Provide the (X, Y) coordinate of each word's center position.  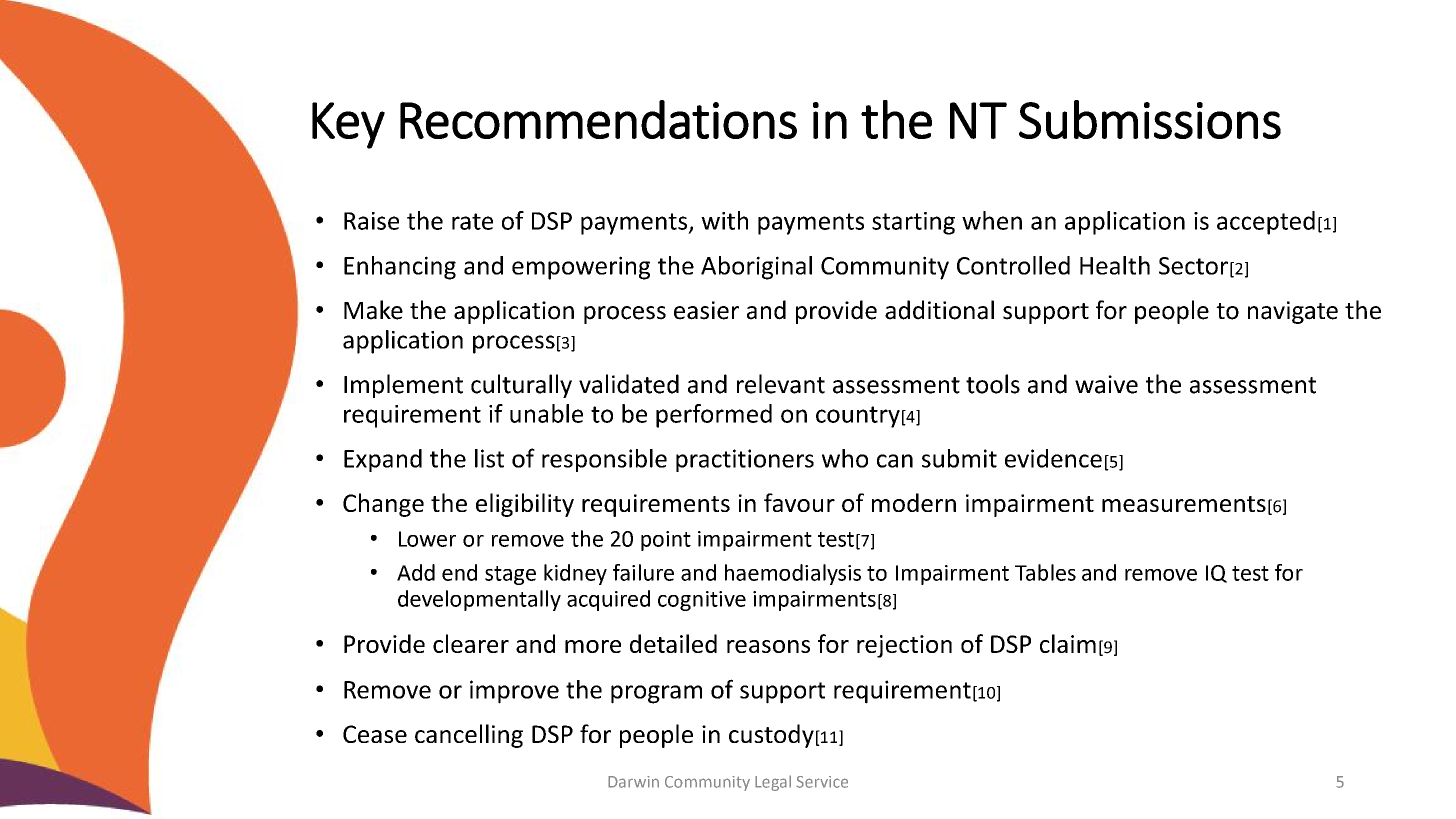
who (845, 458)
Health (1115, 265)
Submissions (1150, 119)
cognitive (702, 601)
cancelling (469, 736)
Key (348, 125)
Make (373, 310)
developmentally (479, 600)
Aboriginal (756, 268)
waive (1106, 384)
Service (822, 782)
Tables (1045, 572)
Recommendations (598, 119)
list (489, 458)
